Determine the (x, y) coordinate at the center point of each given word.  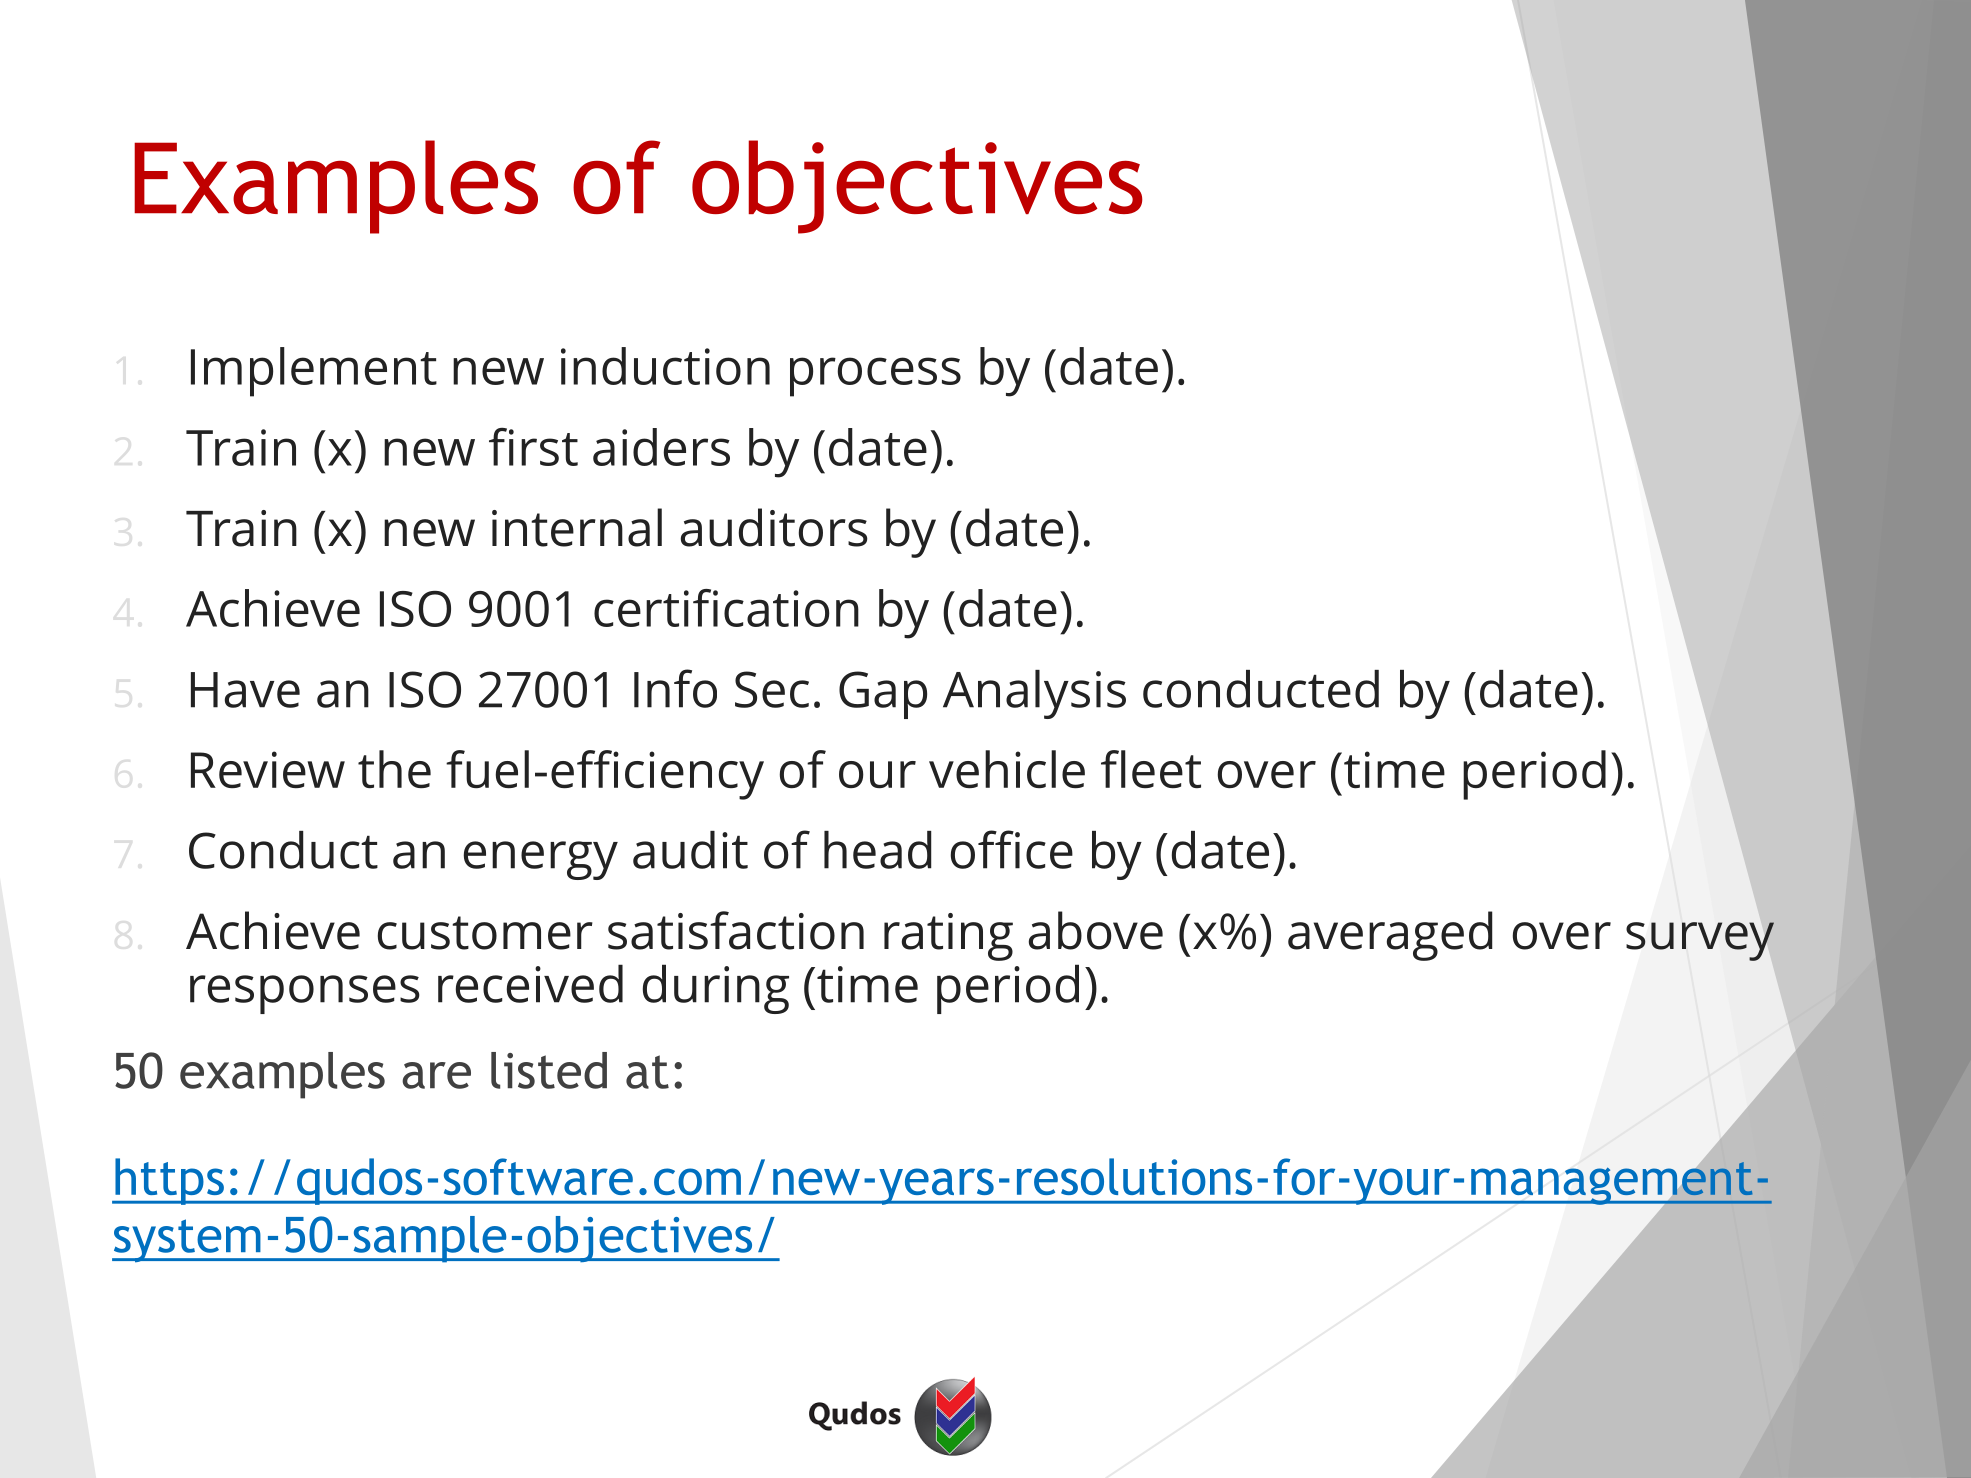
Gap (883, 695)
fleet (1151, 769)
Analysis (1034, 694)
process (875, 377)
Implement (314, 372)
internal (577, 527)
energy (541, 860)
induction (665, 366)
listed (549, 1070)
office (1012, 849)
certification (726, 608)
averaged (1390, 936)
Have (245, 690)
